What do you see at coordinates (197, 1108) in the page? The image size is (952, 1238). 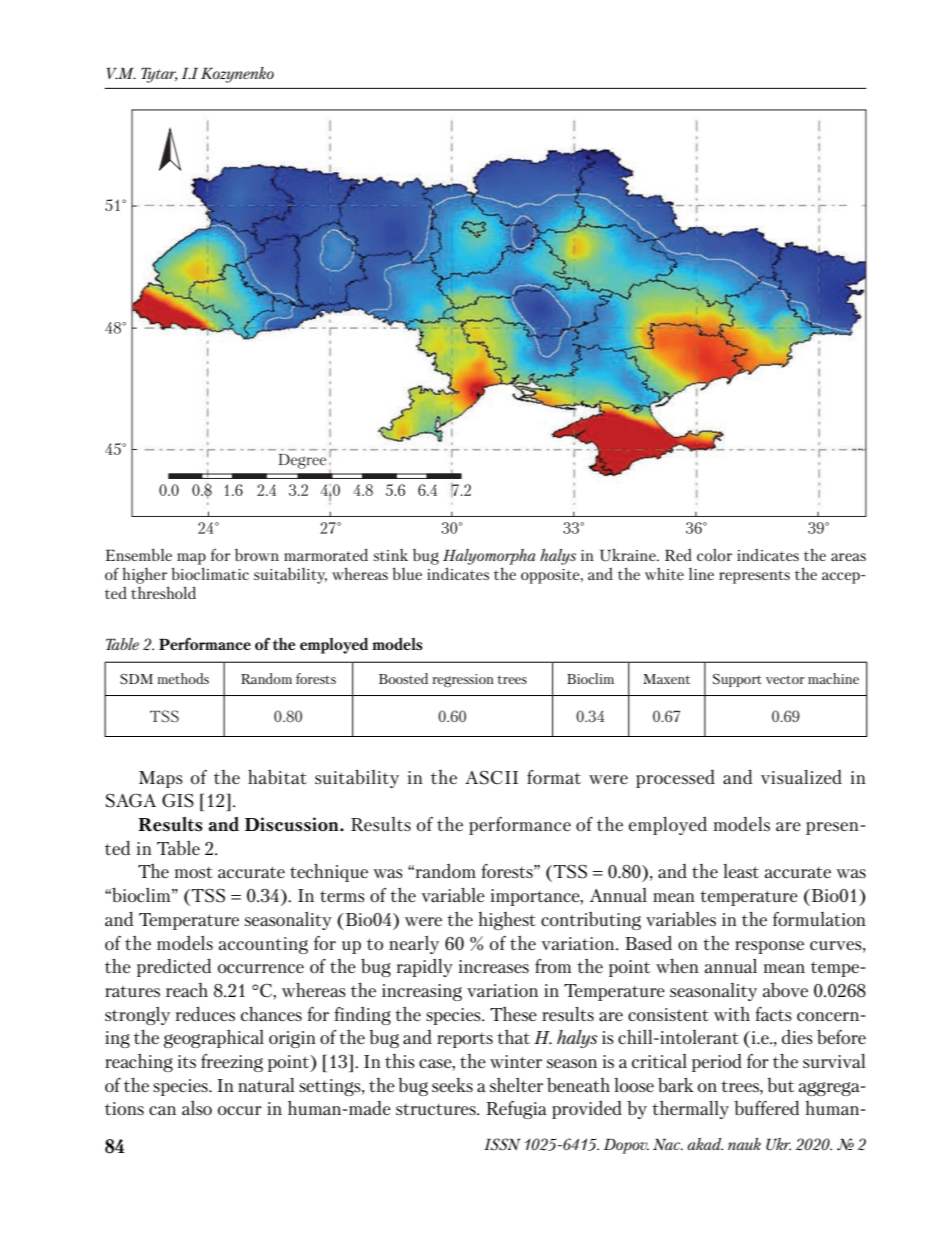 I see `also` at bounding box center [197, 1108].
